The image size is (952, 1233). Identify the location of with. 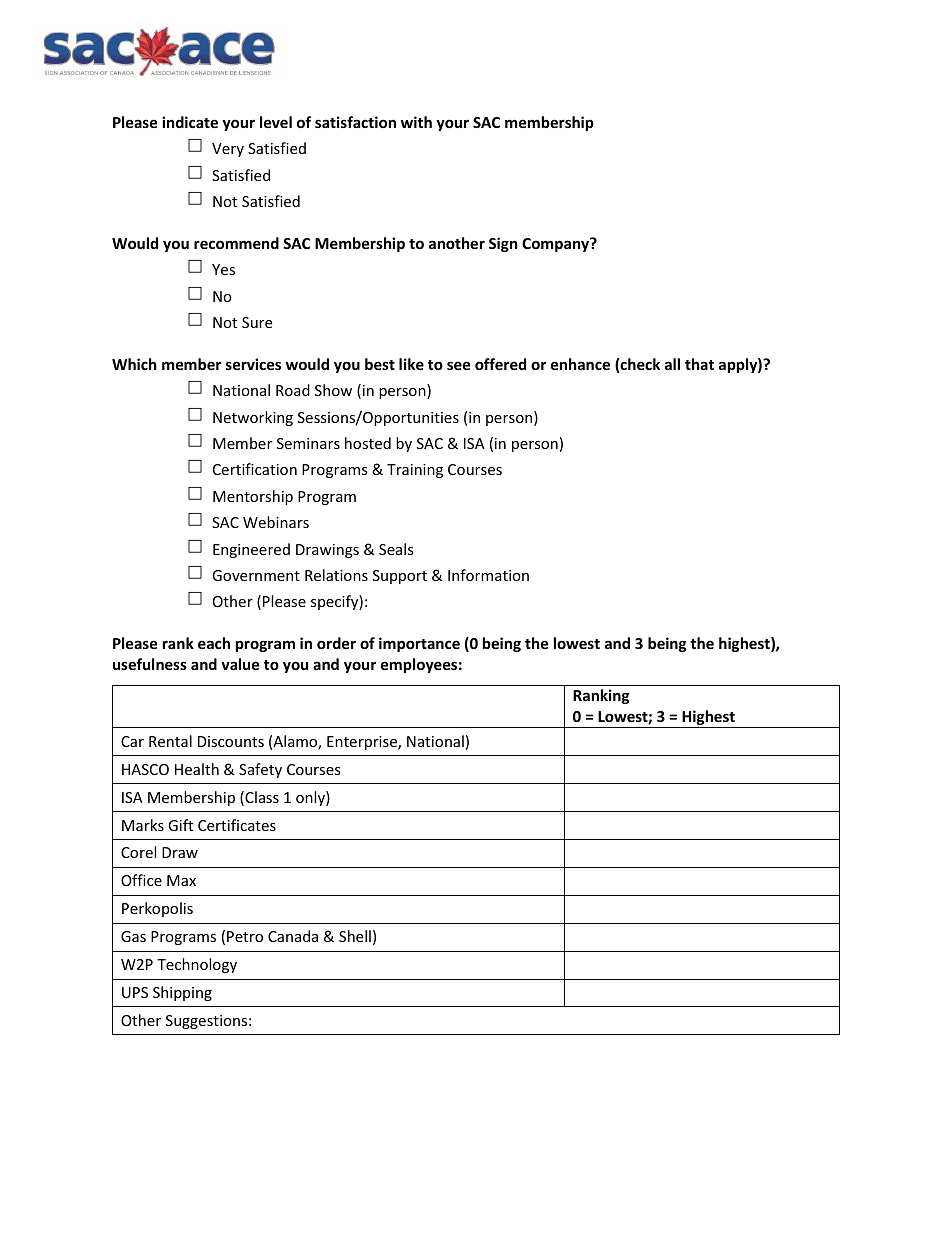
(416, 122).
